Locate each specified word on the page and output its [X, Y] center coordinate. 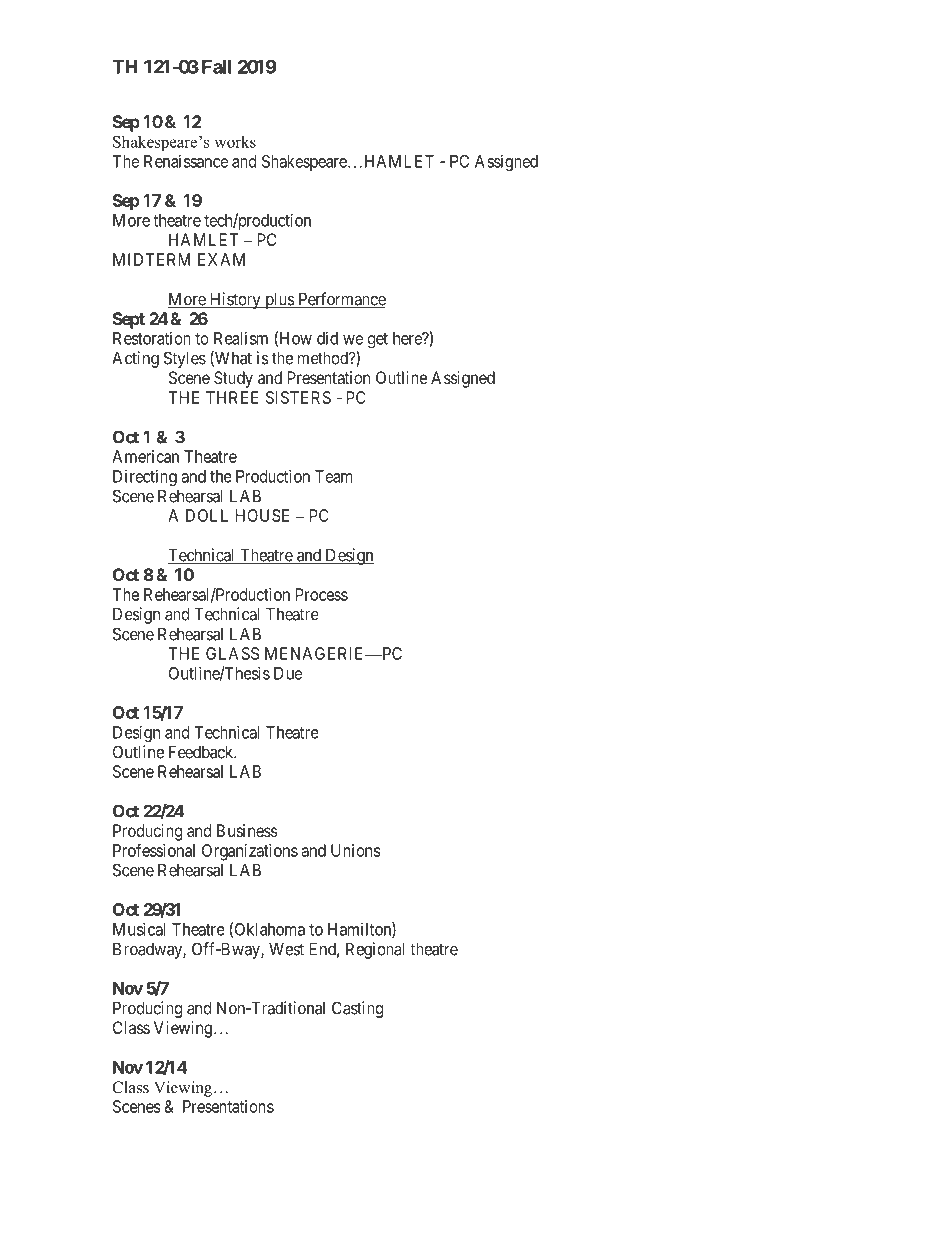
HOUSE [262, 515]
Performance [341, 300]
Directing [145, 477]
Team [333, 476]
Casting [357, 1009]
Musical [139, 929]
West [286, 949]
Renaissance [186, 161]
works [235, 141]
